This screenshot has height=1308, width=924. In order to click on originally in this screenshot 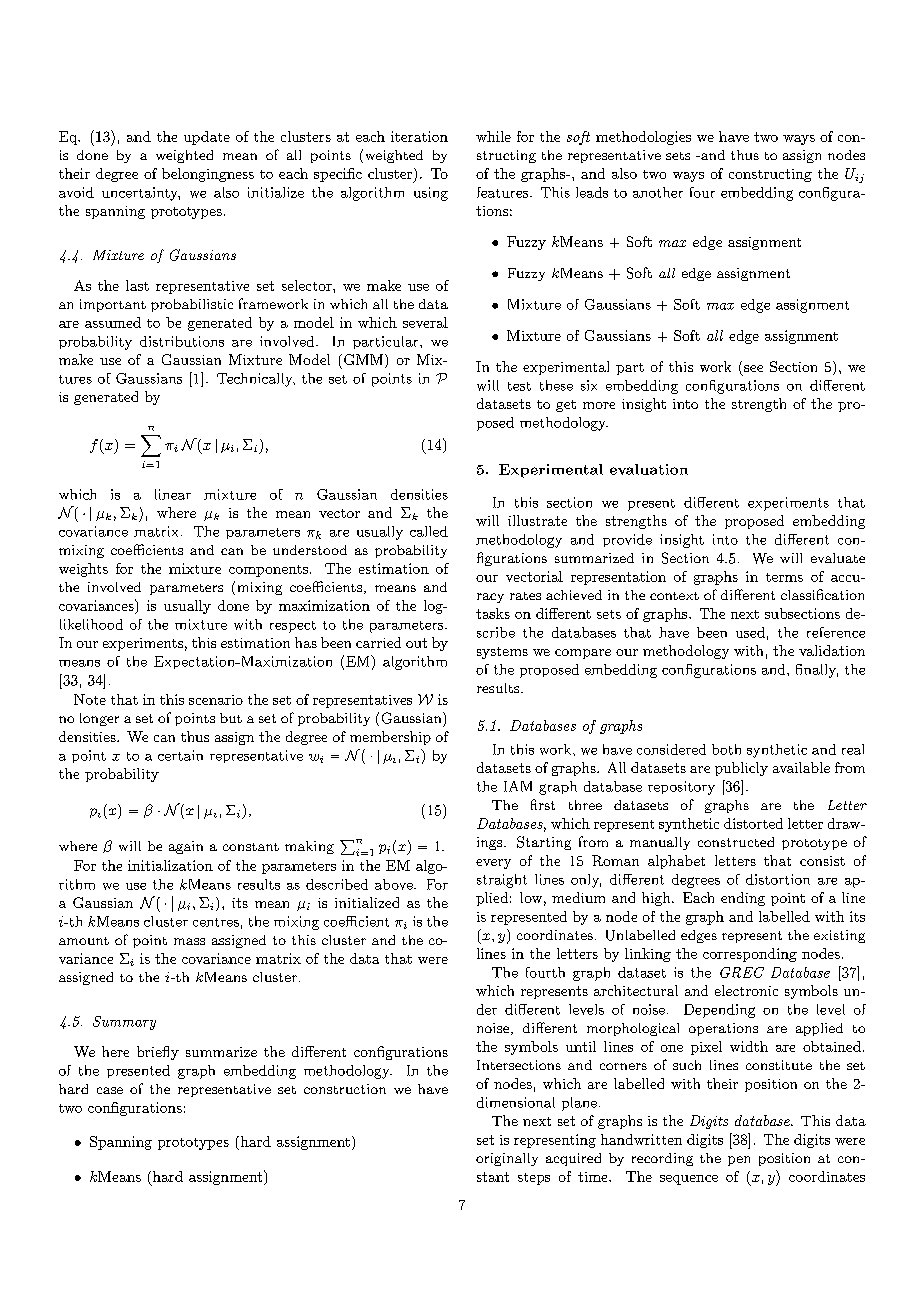, I will do `click(507, 1159)`.
